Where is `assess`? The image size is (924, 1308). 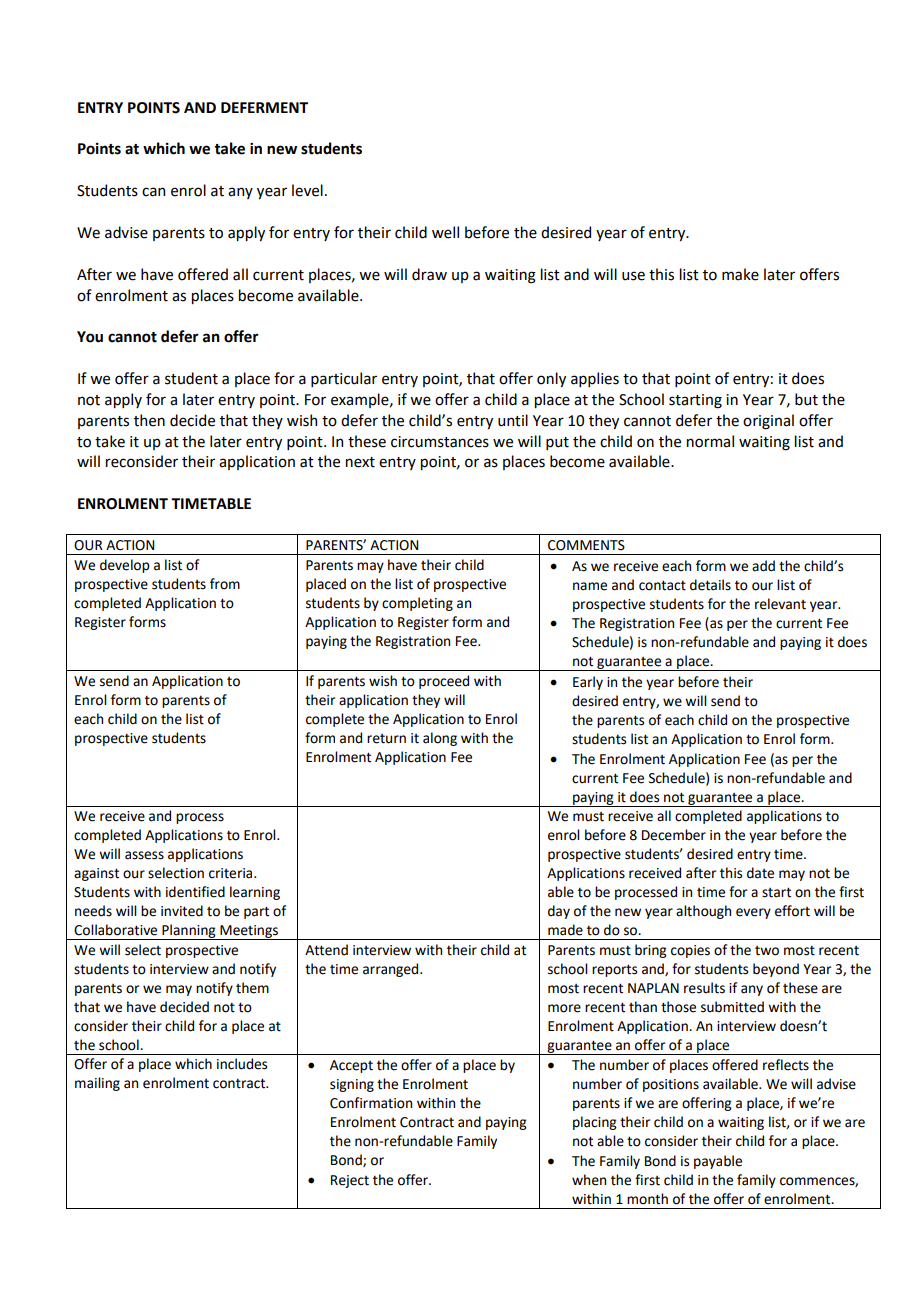
assess is located at coordinates (144, 855).
